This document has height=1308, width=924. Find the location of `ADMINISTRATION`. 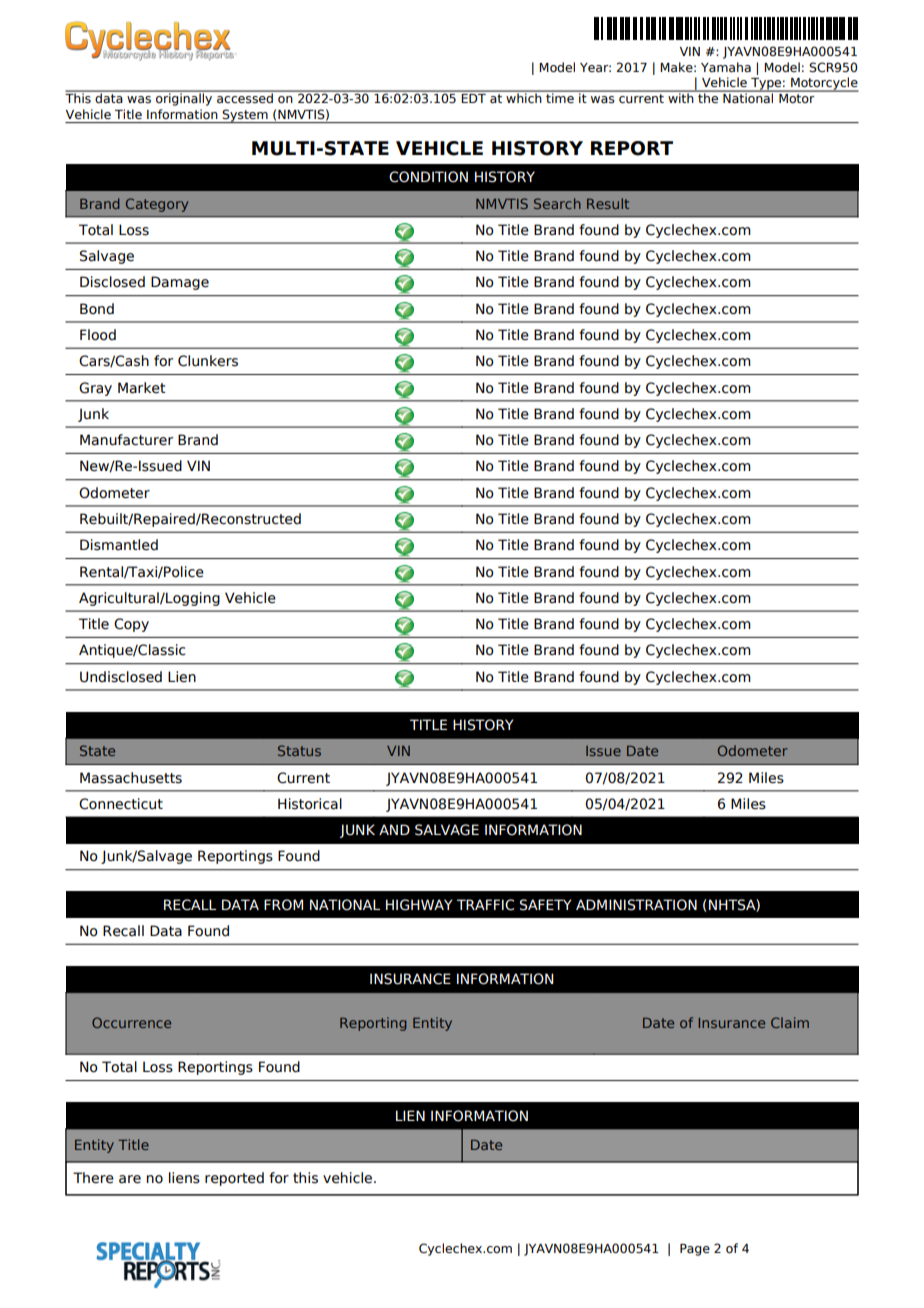

ADMINISTRATION is located at coordinates (636, 905).
